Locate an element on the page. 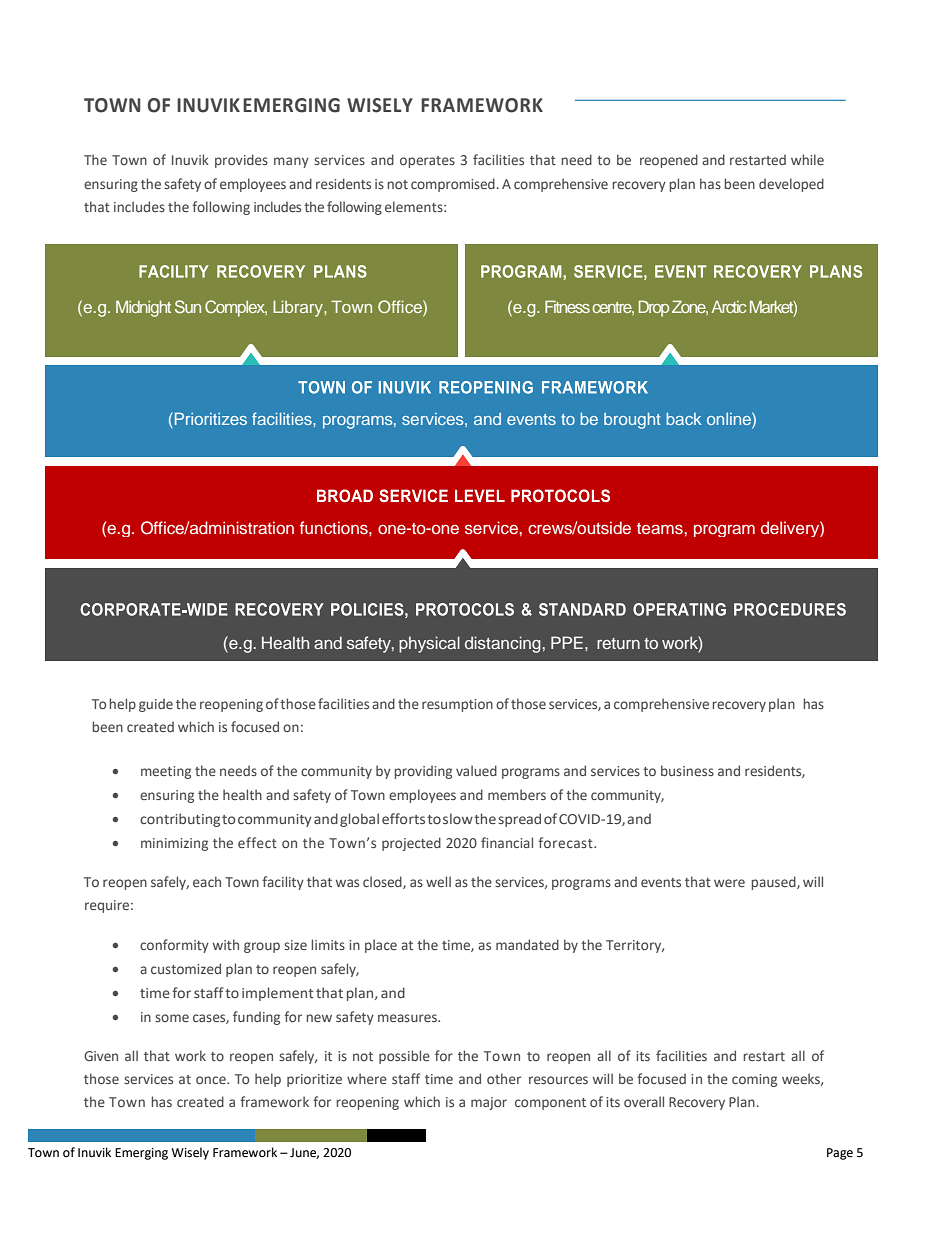 This image has width=952, height=1233. provides is located at coordinates (241, 161).
